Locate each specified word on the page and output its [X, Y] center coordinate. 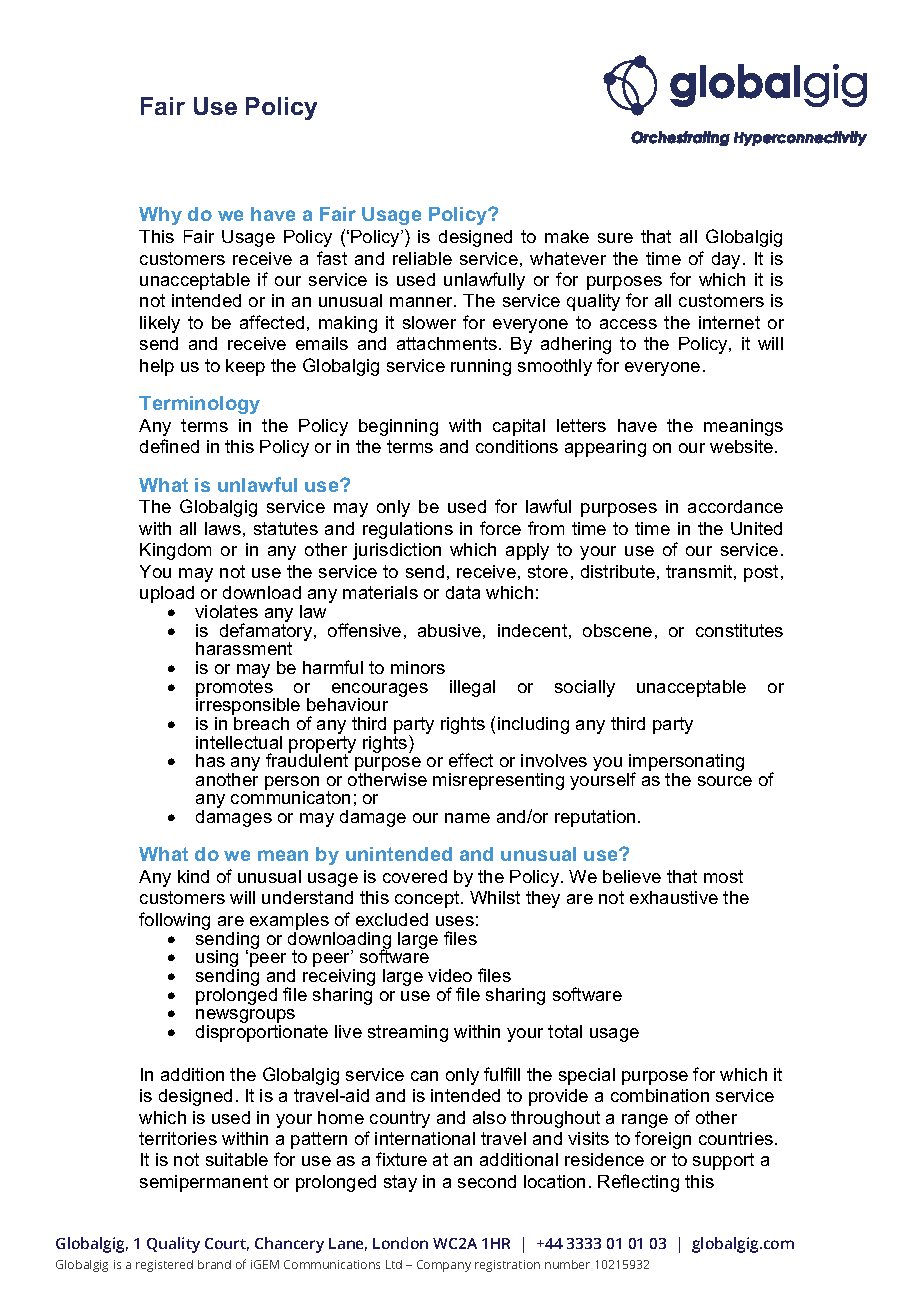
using [217, 960]
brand [214, 1264]
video [450, 975]
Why [160, 216]
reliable [422, 258]
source [725, 781]
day [728, 260]
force [500, 528]
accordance [735, 506]
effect [471, 760]
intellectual [239, 742]
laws [223, 528]
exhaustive [674, 897]
